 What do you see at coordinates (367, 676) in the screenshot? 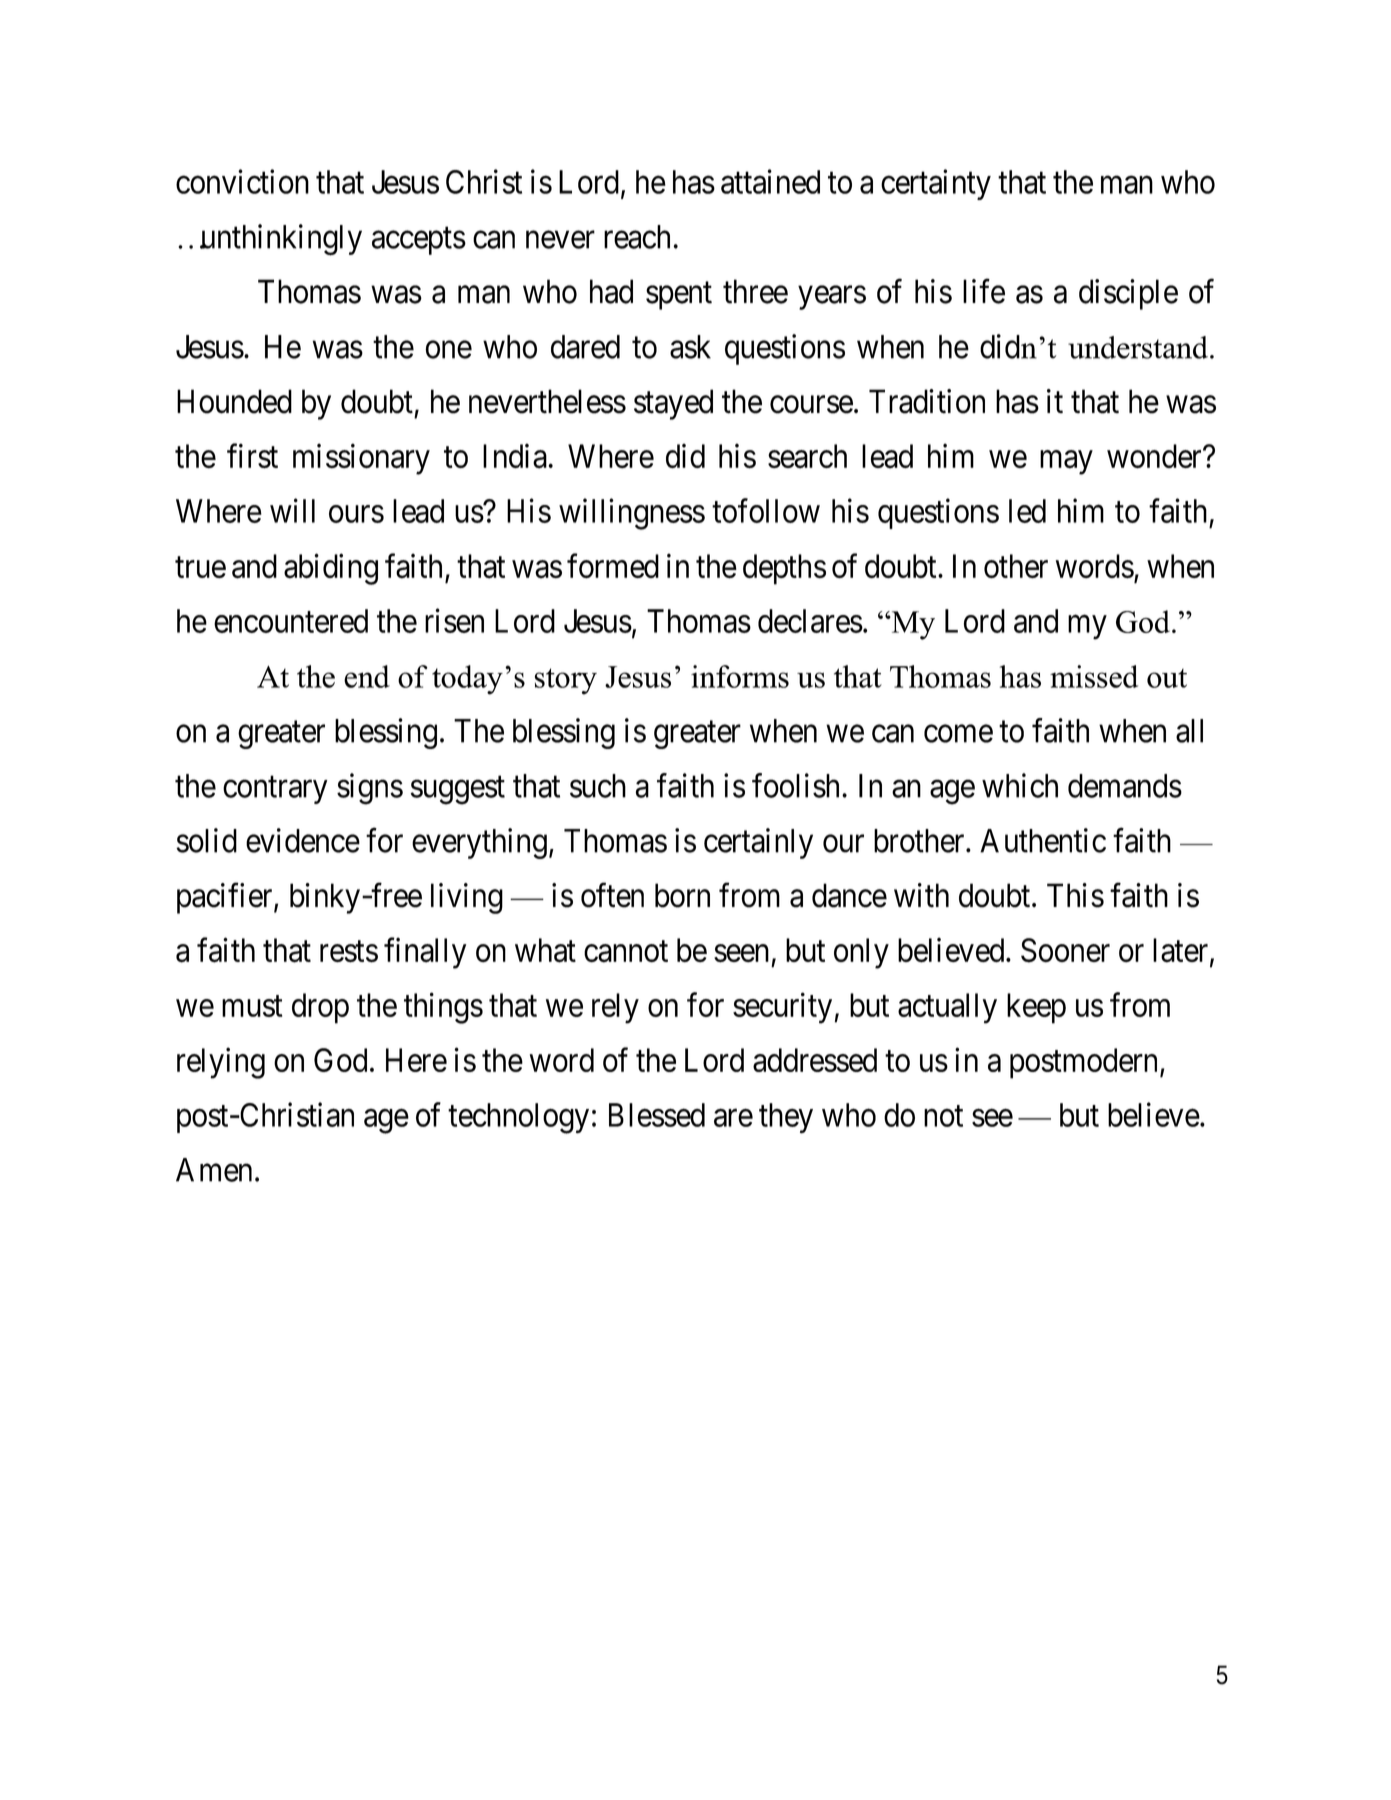
I see `end` at bounding box center [367, 676].
